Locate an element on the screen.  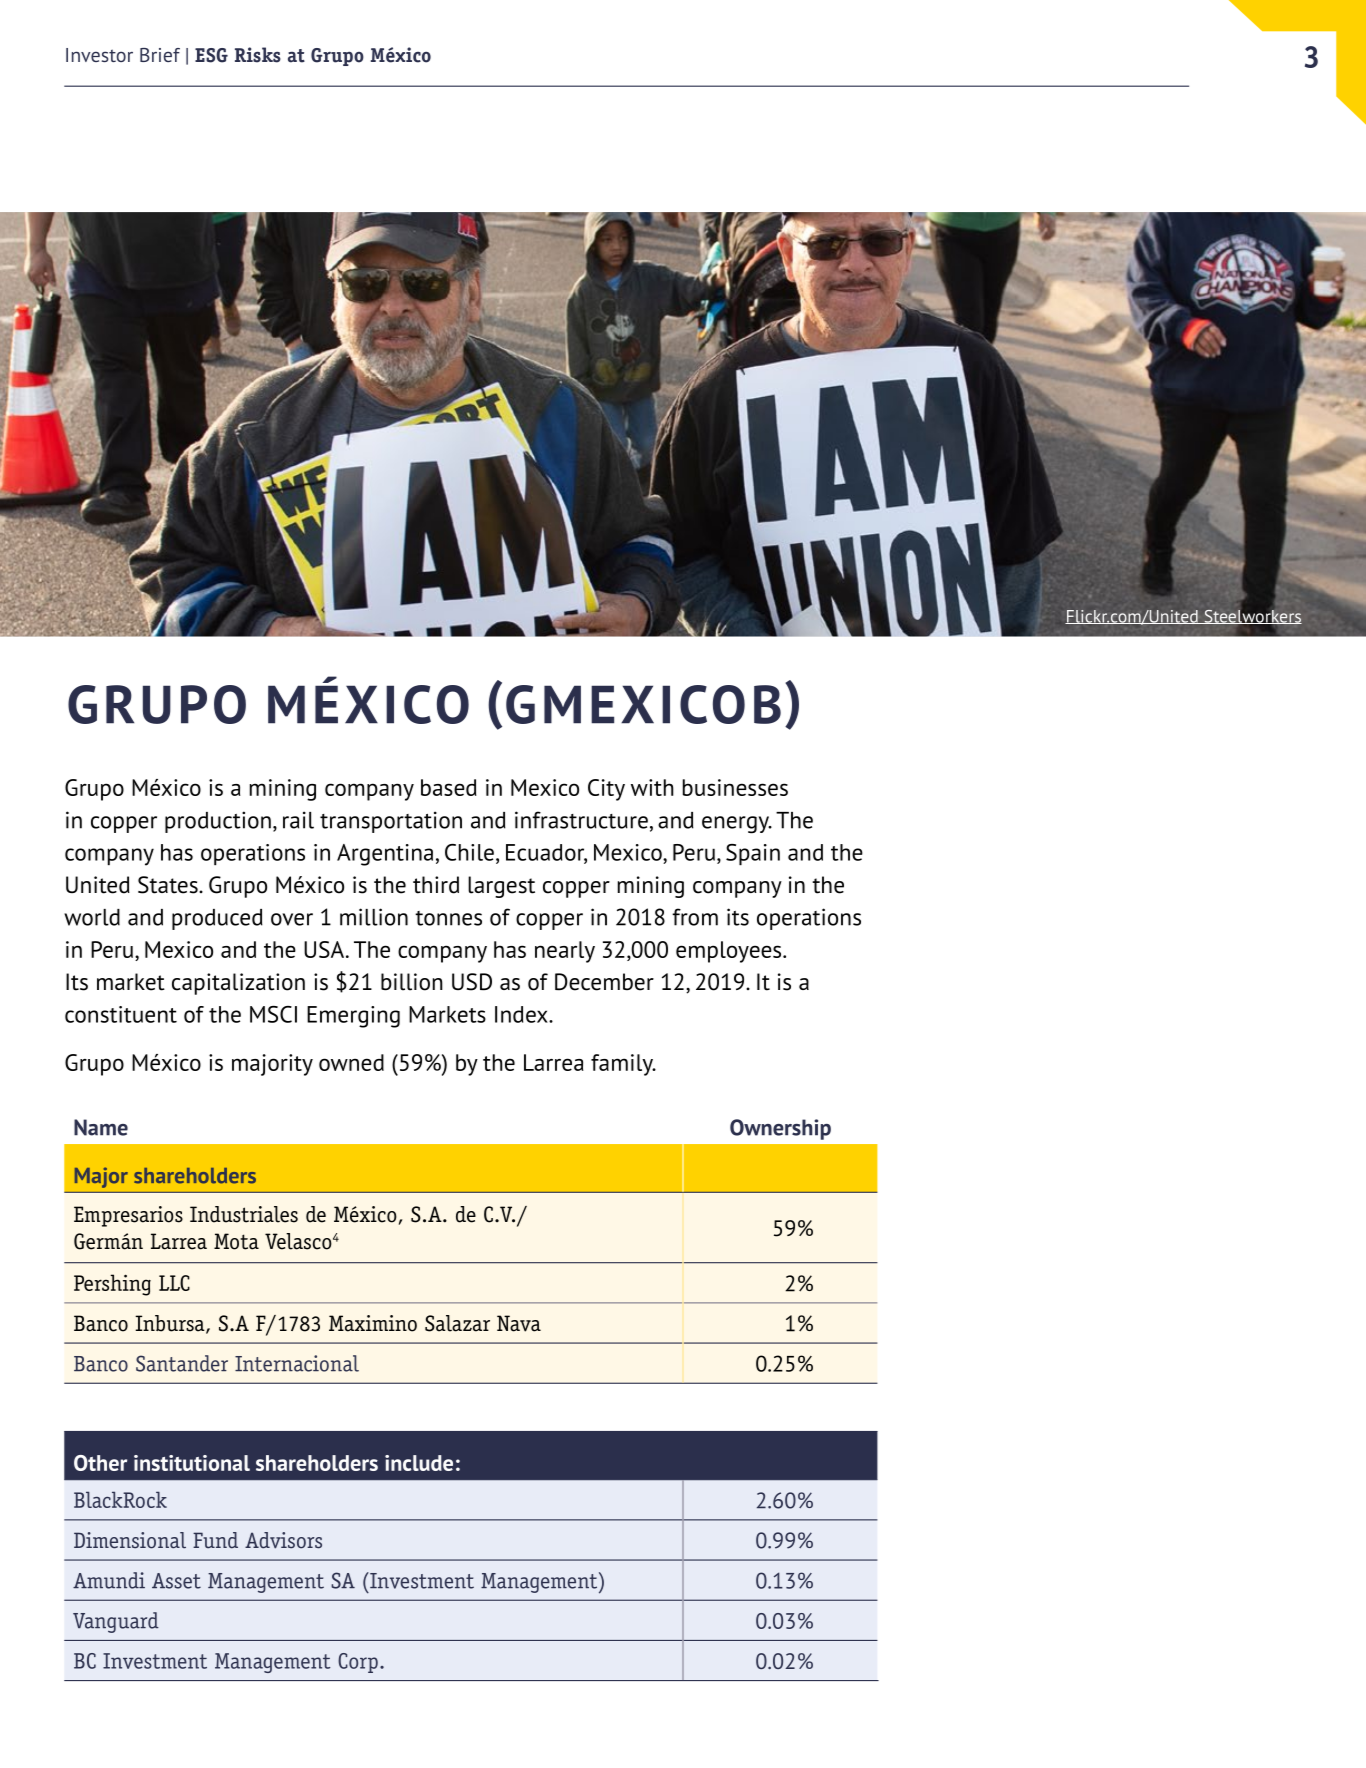
ESG is located at coordinates (211, 55).
